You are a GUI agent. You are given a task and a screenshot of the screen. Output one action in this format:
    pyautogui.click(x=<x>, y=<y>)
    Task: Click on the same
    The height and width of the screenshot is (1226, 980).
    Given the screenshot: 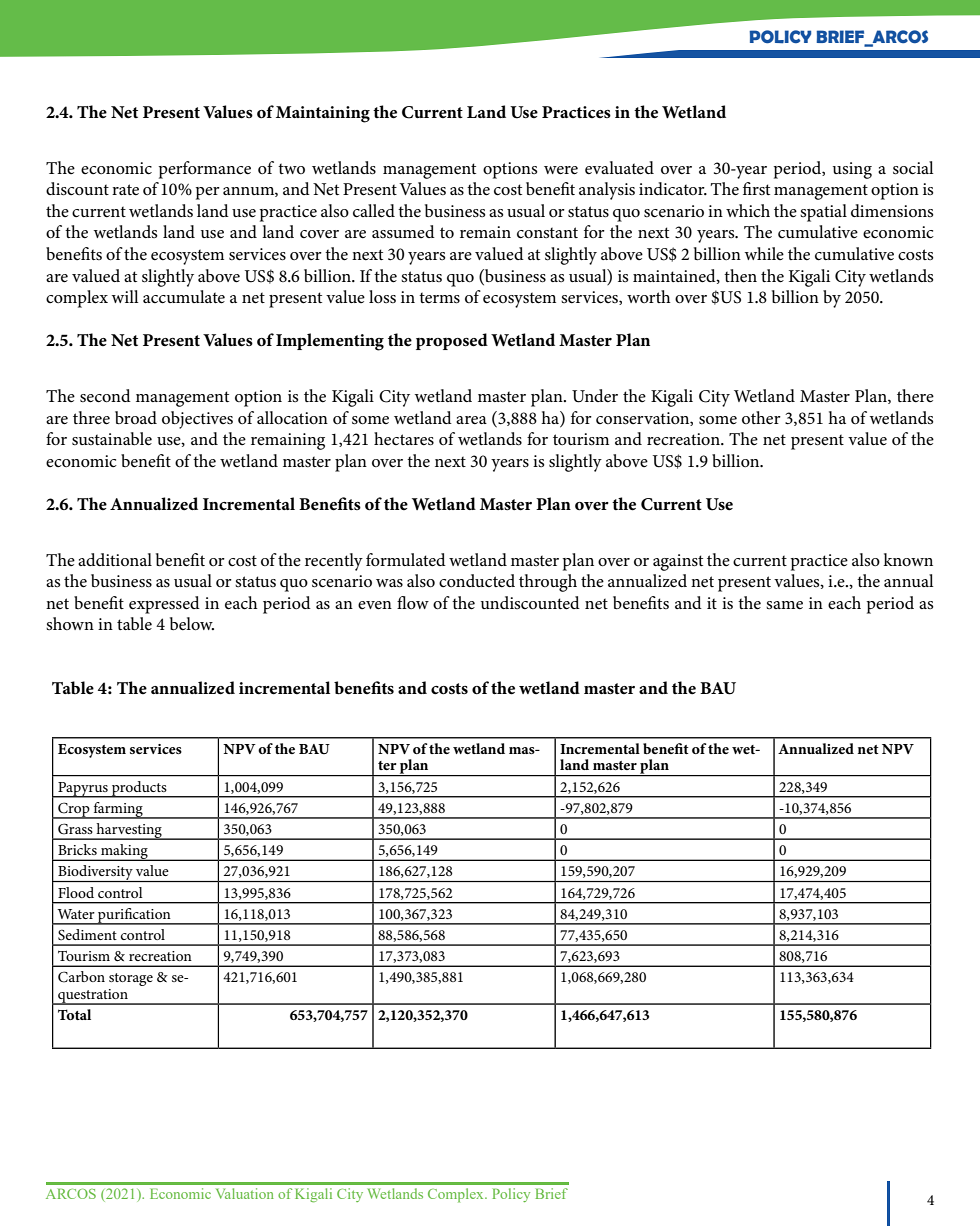 What is the action you would take?
    pyautogui.click(x=784, y=605)
